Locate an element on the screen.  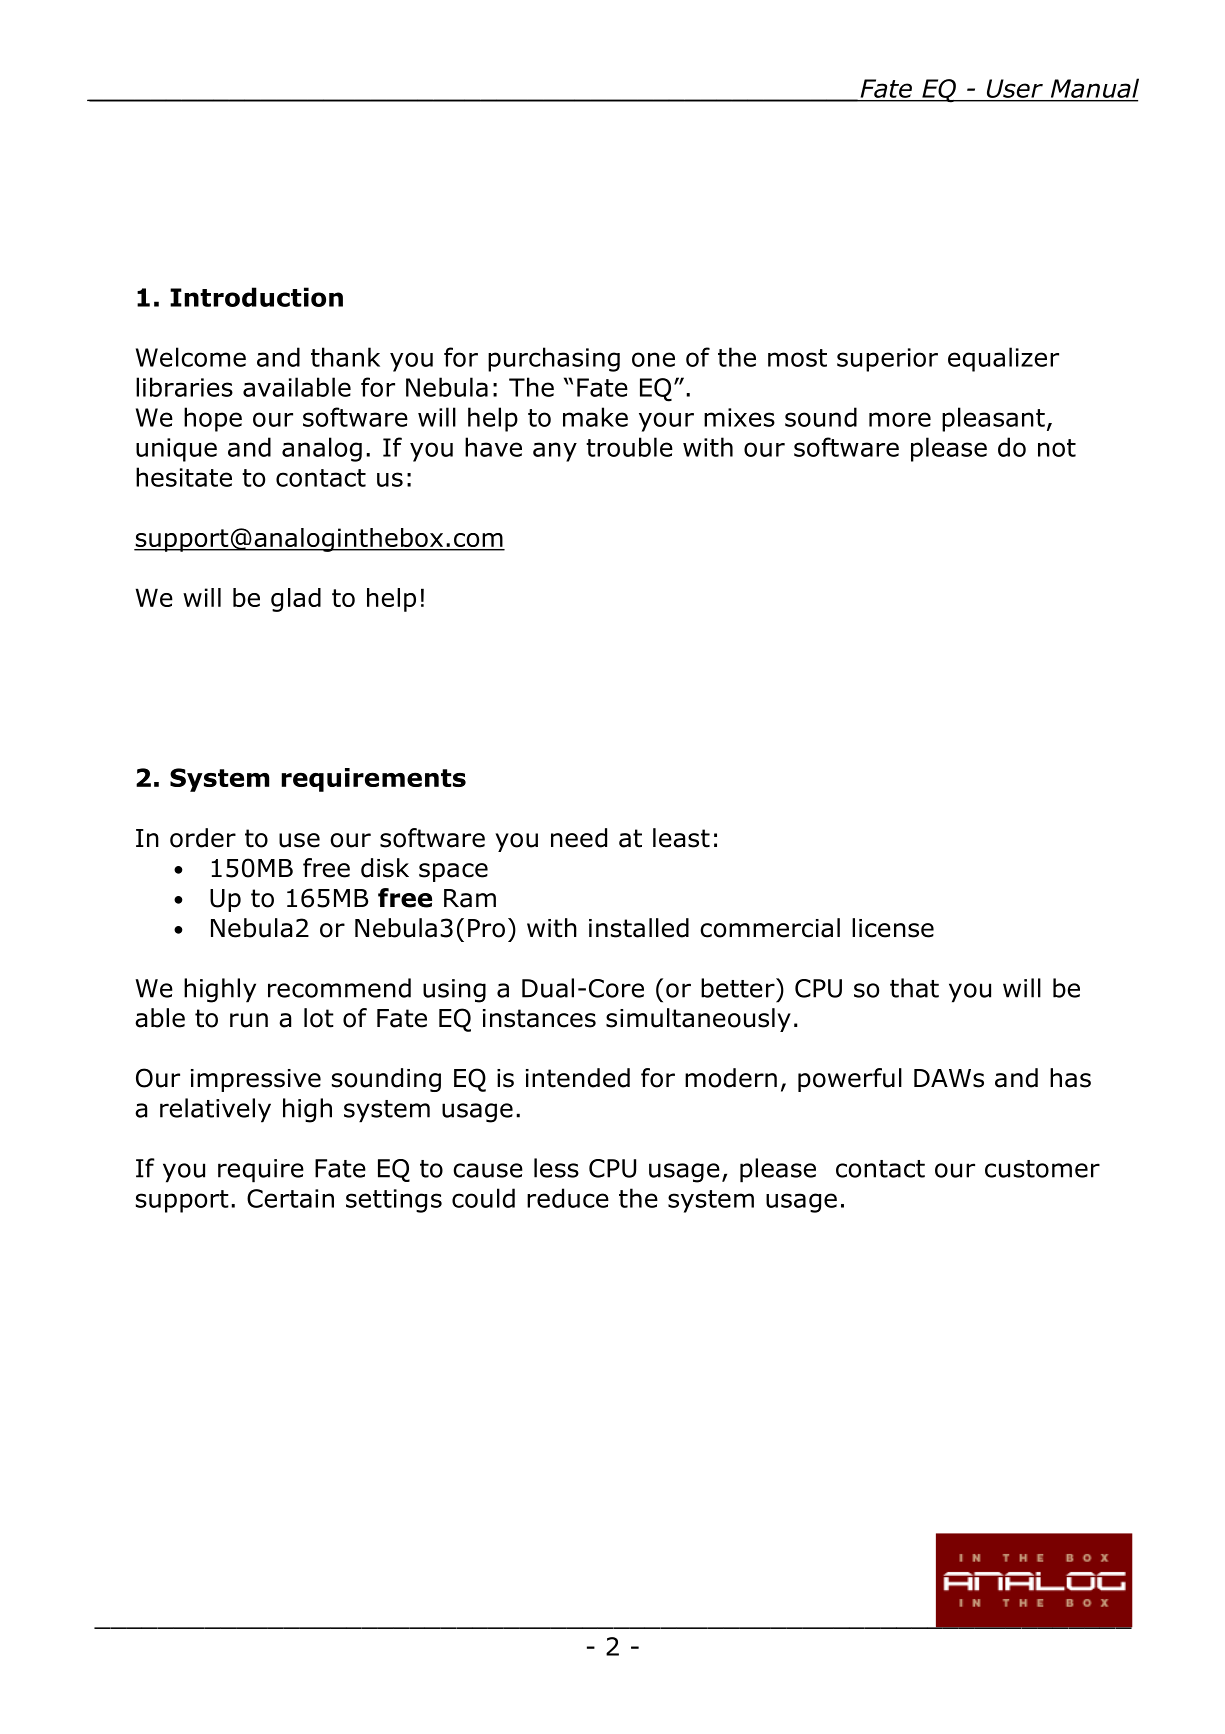
customer is located at coordinates (1042, 1169).
